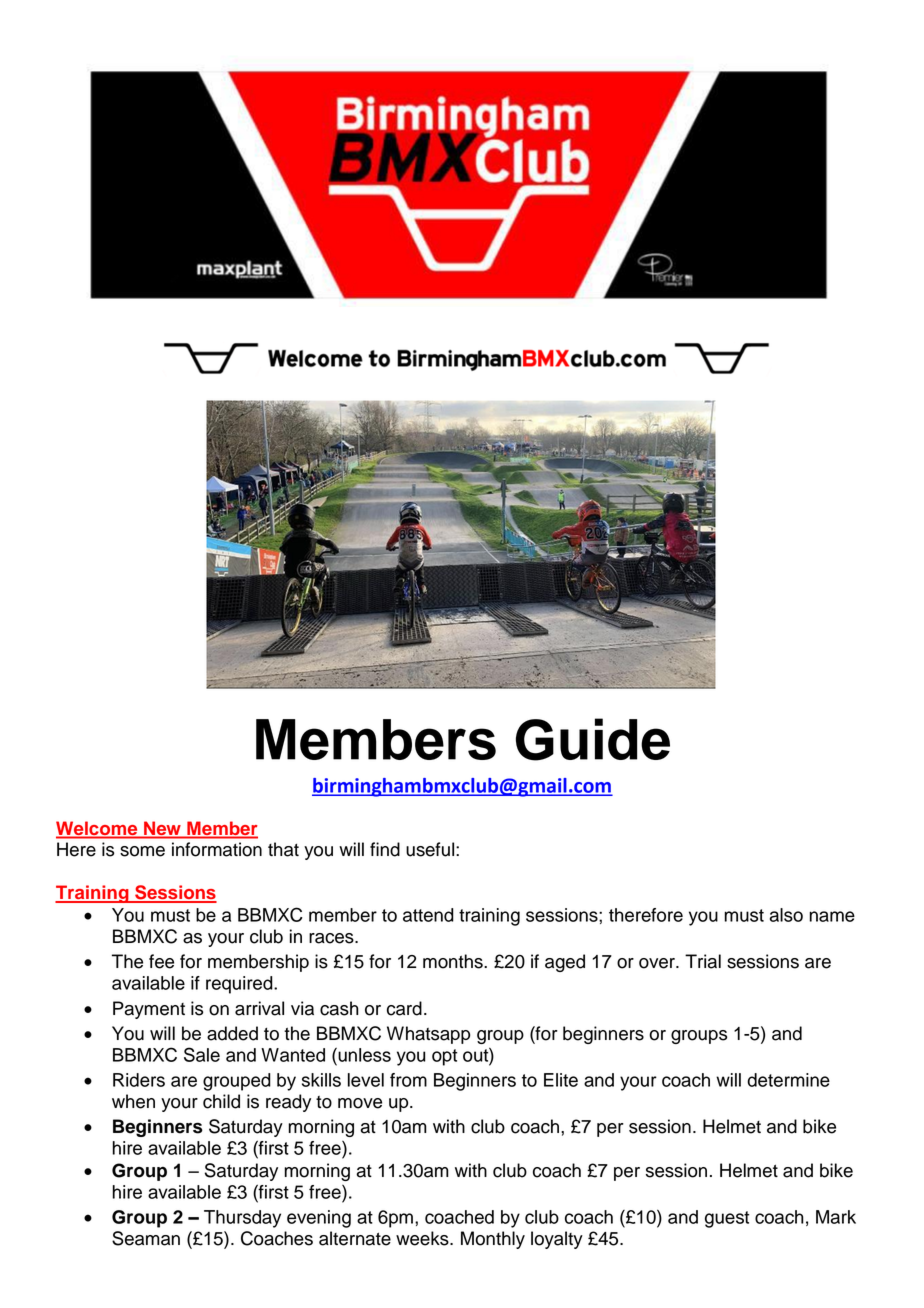 This document has height=1308, width=924. Describe the element at coordinates (242, 1219) in the document. I see `Thursday` at that location.
